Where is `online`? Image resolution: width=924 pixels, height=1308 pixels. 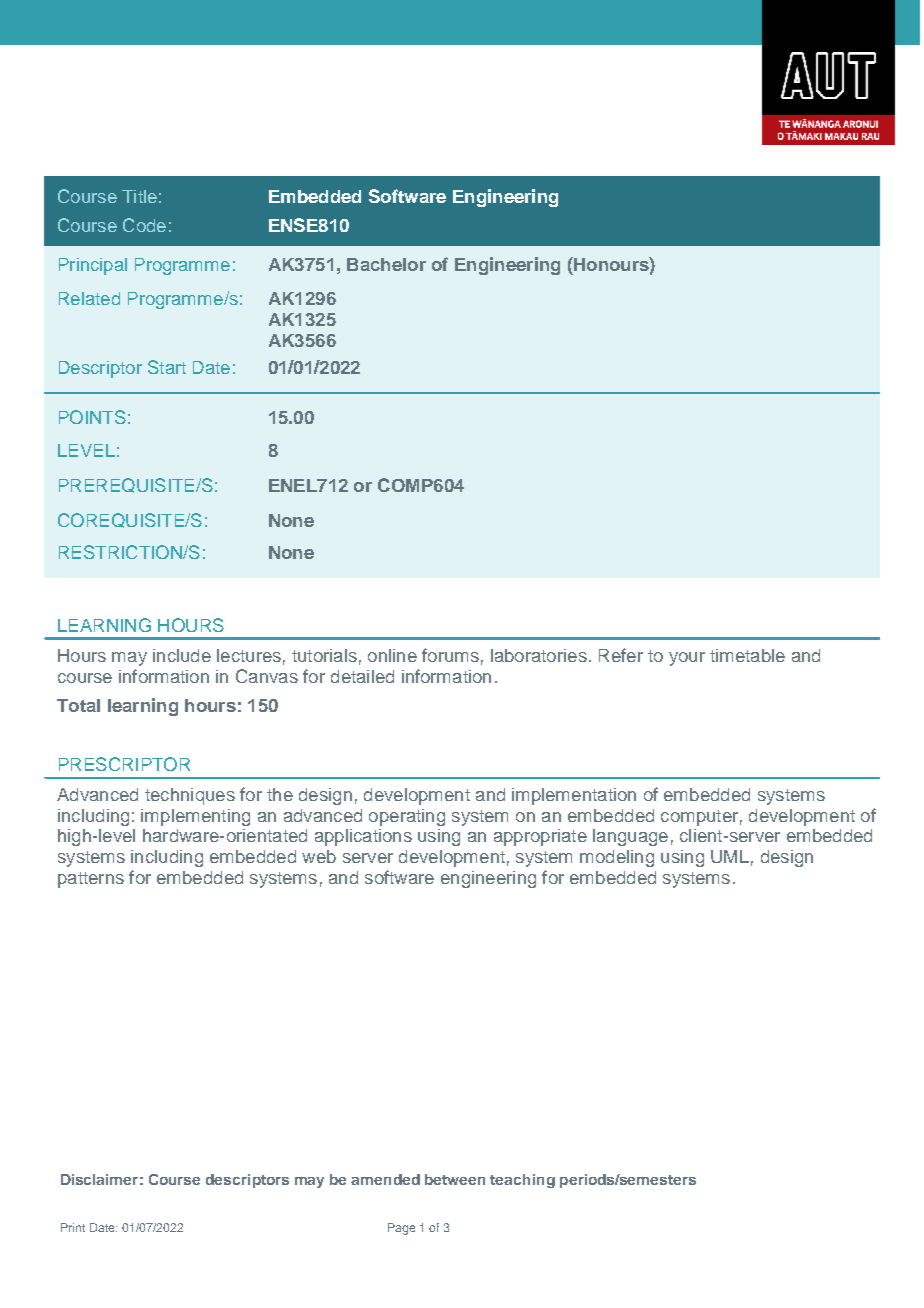
online is located at coordinates (392, 655).
